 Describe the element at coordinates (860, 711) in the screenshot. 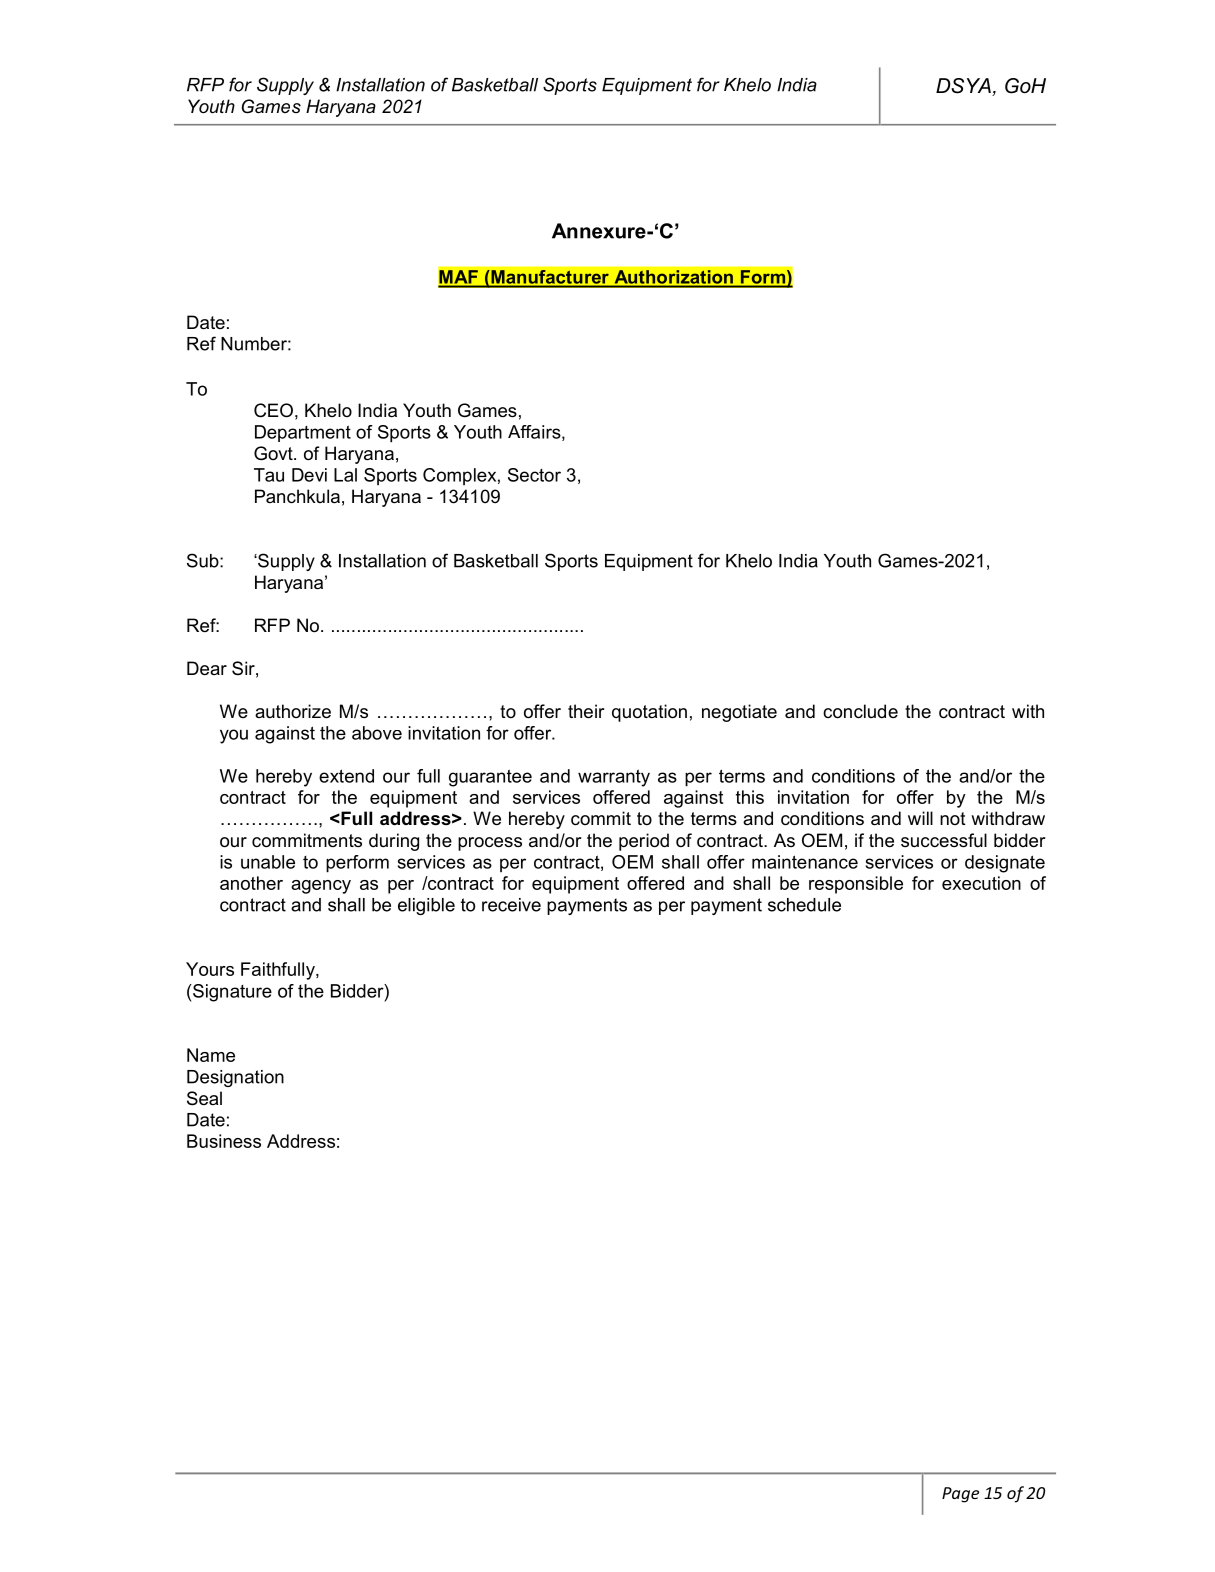

I see `conclude` at that location.
